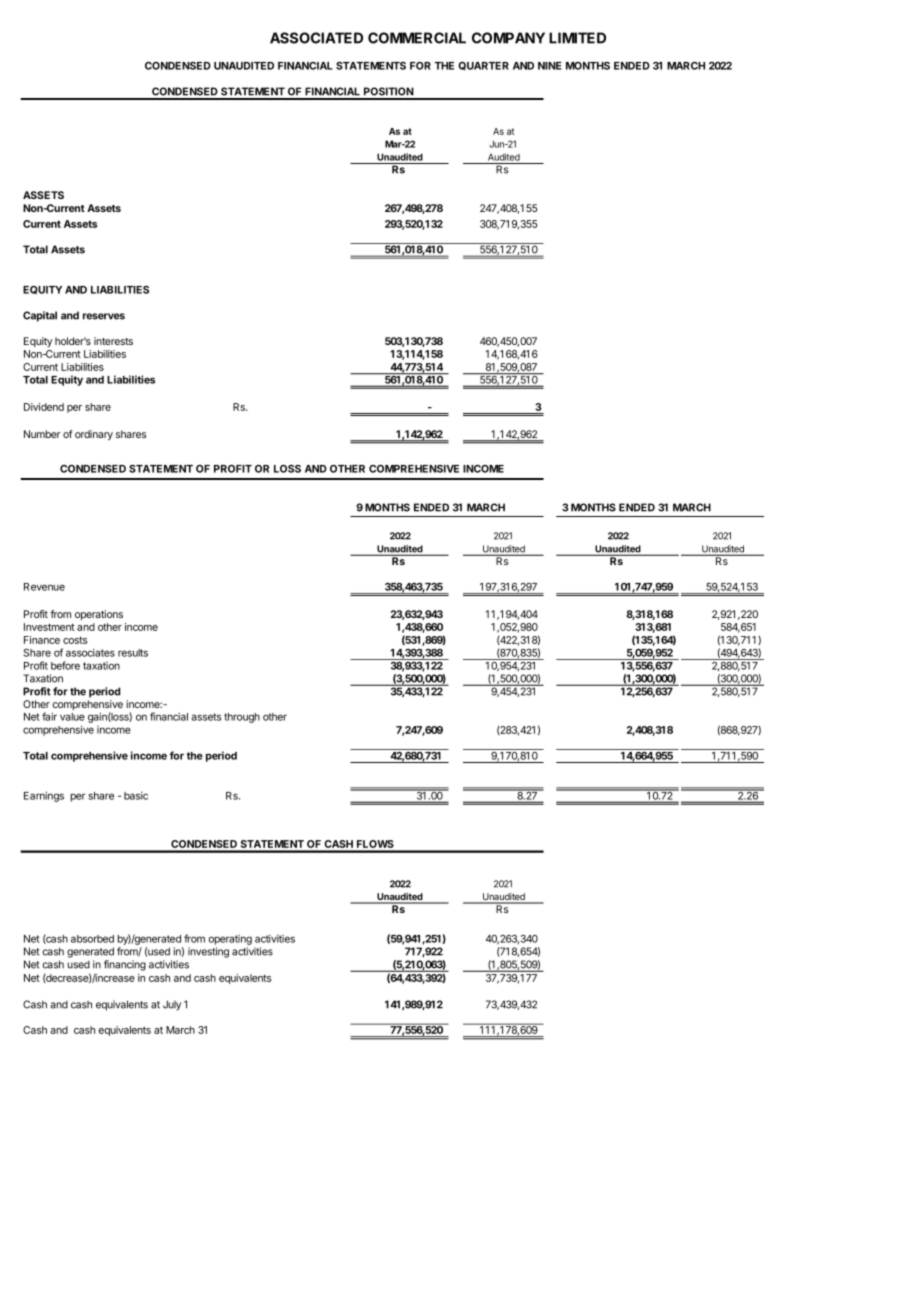 This screenshot has height=1308, width=924. Describe the element at coordinates (550, 66) in the screenshot. I see `NINE` at that location.
